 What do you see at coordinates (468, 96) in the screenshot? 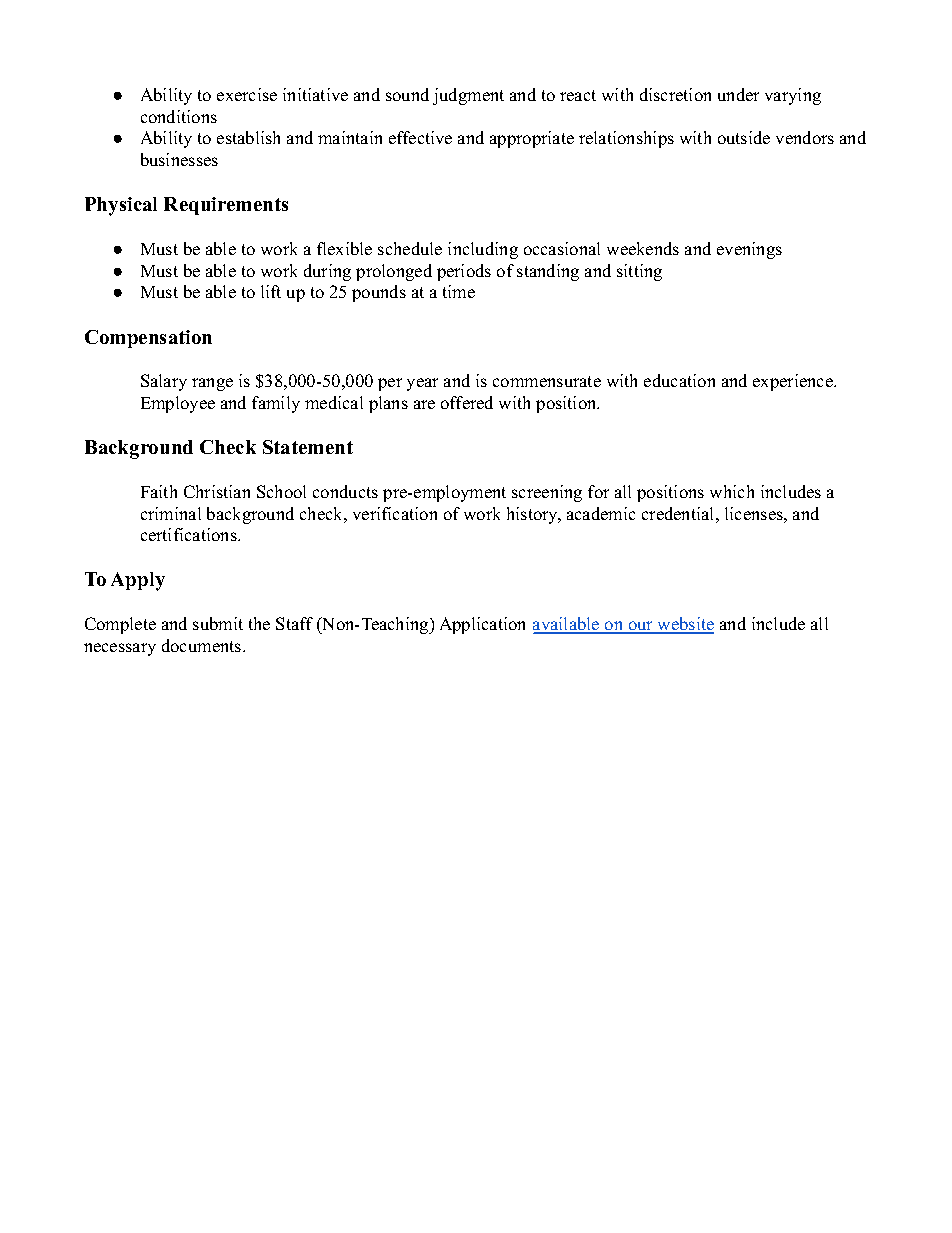
I see `judgment` at bounding box center [468, 96].
